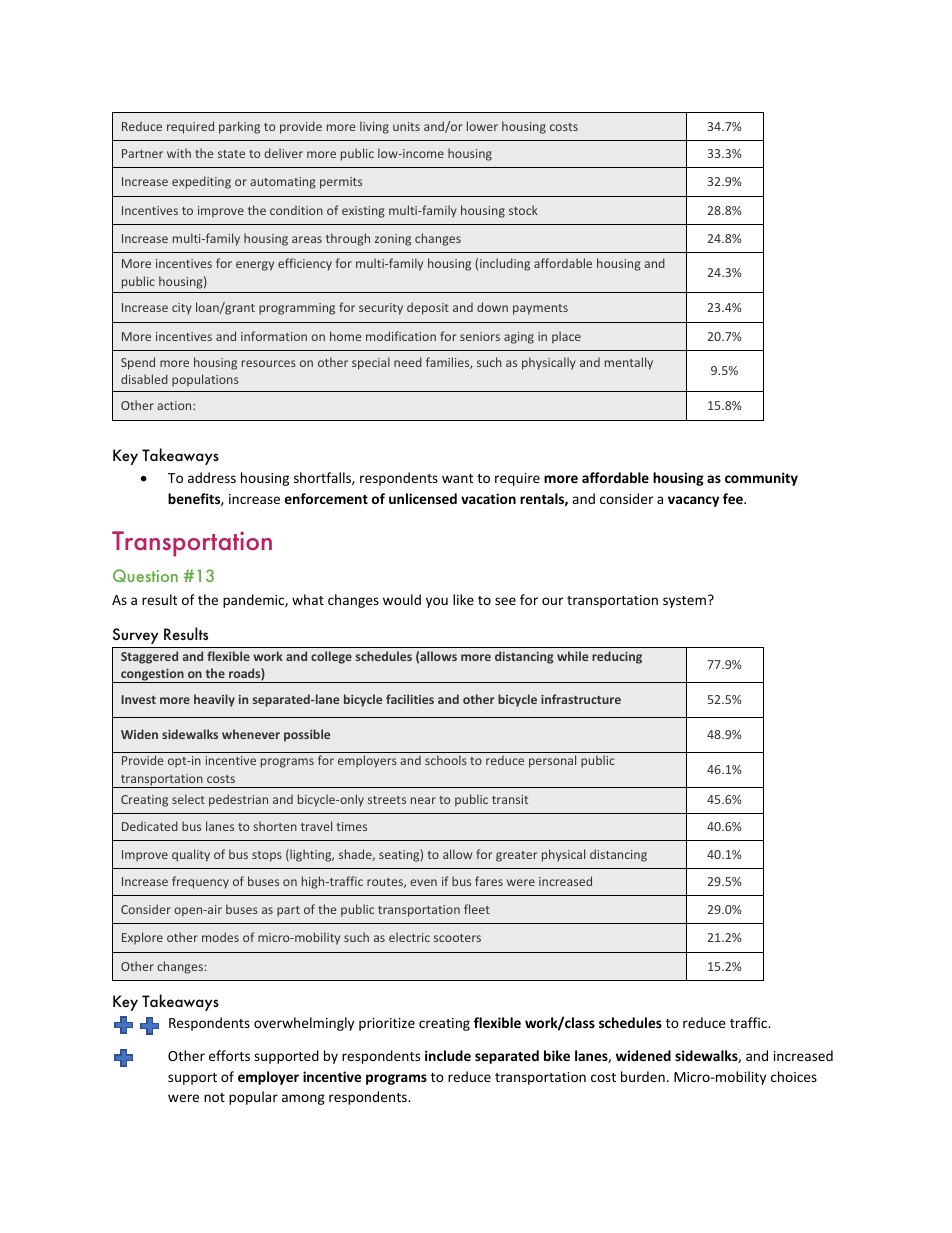  Describe the element at coordinates (231, 154) in the screenshot. I see `state` at that location.
